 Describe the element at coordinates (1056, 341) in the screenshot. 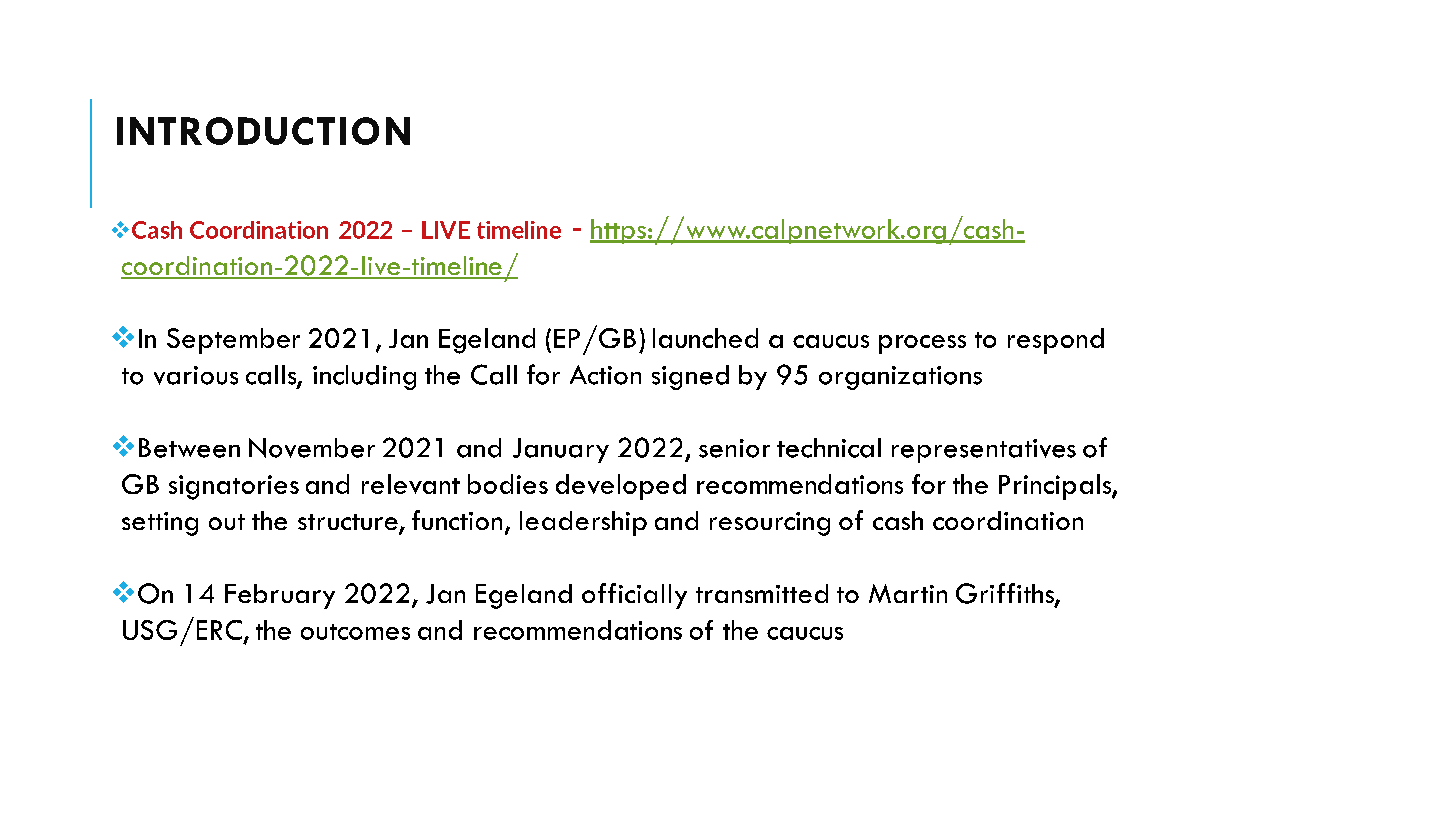

I see `respond` at that location.
